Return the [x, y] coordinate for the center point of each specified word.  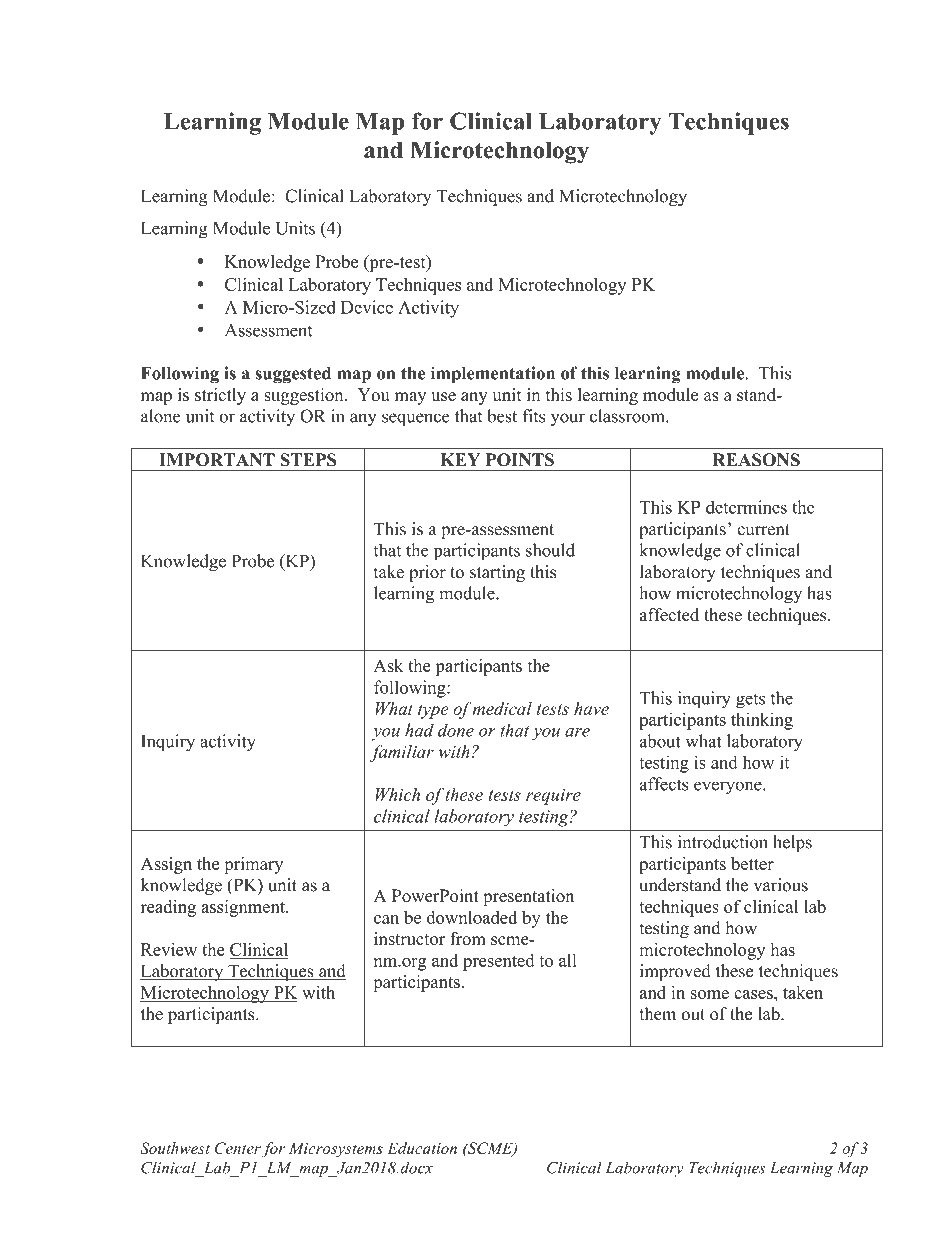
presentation [528, 897]
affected [669, 615]
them [657, 1014]
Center [238, 1148]
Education [422, 1148]
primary [253, 865]
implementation [493, 375]
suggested [293, 375]
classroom [628, 416]
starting [497, 573]
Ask [388, 665]
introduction [723, 842]
